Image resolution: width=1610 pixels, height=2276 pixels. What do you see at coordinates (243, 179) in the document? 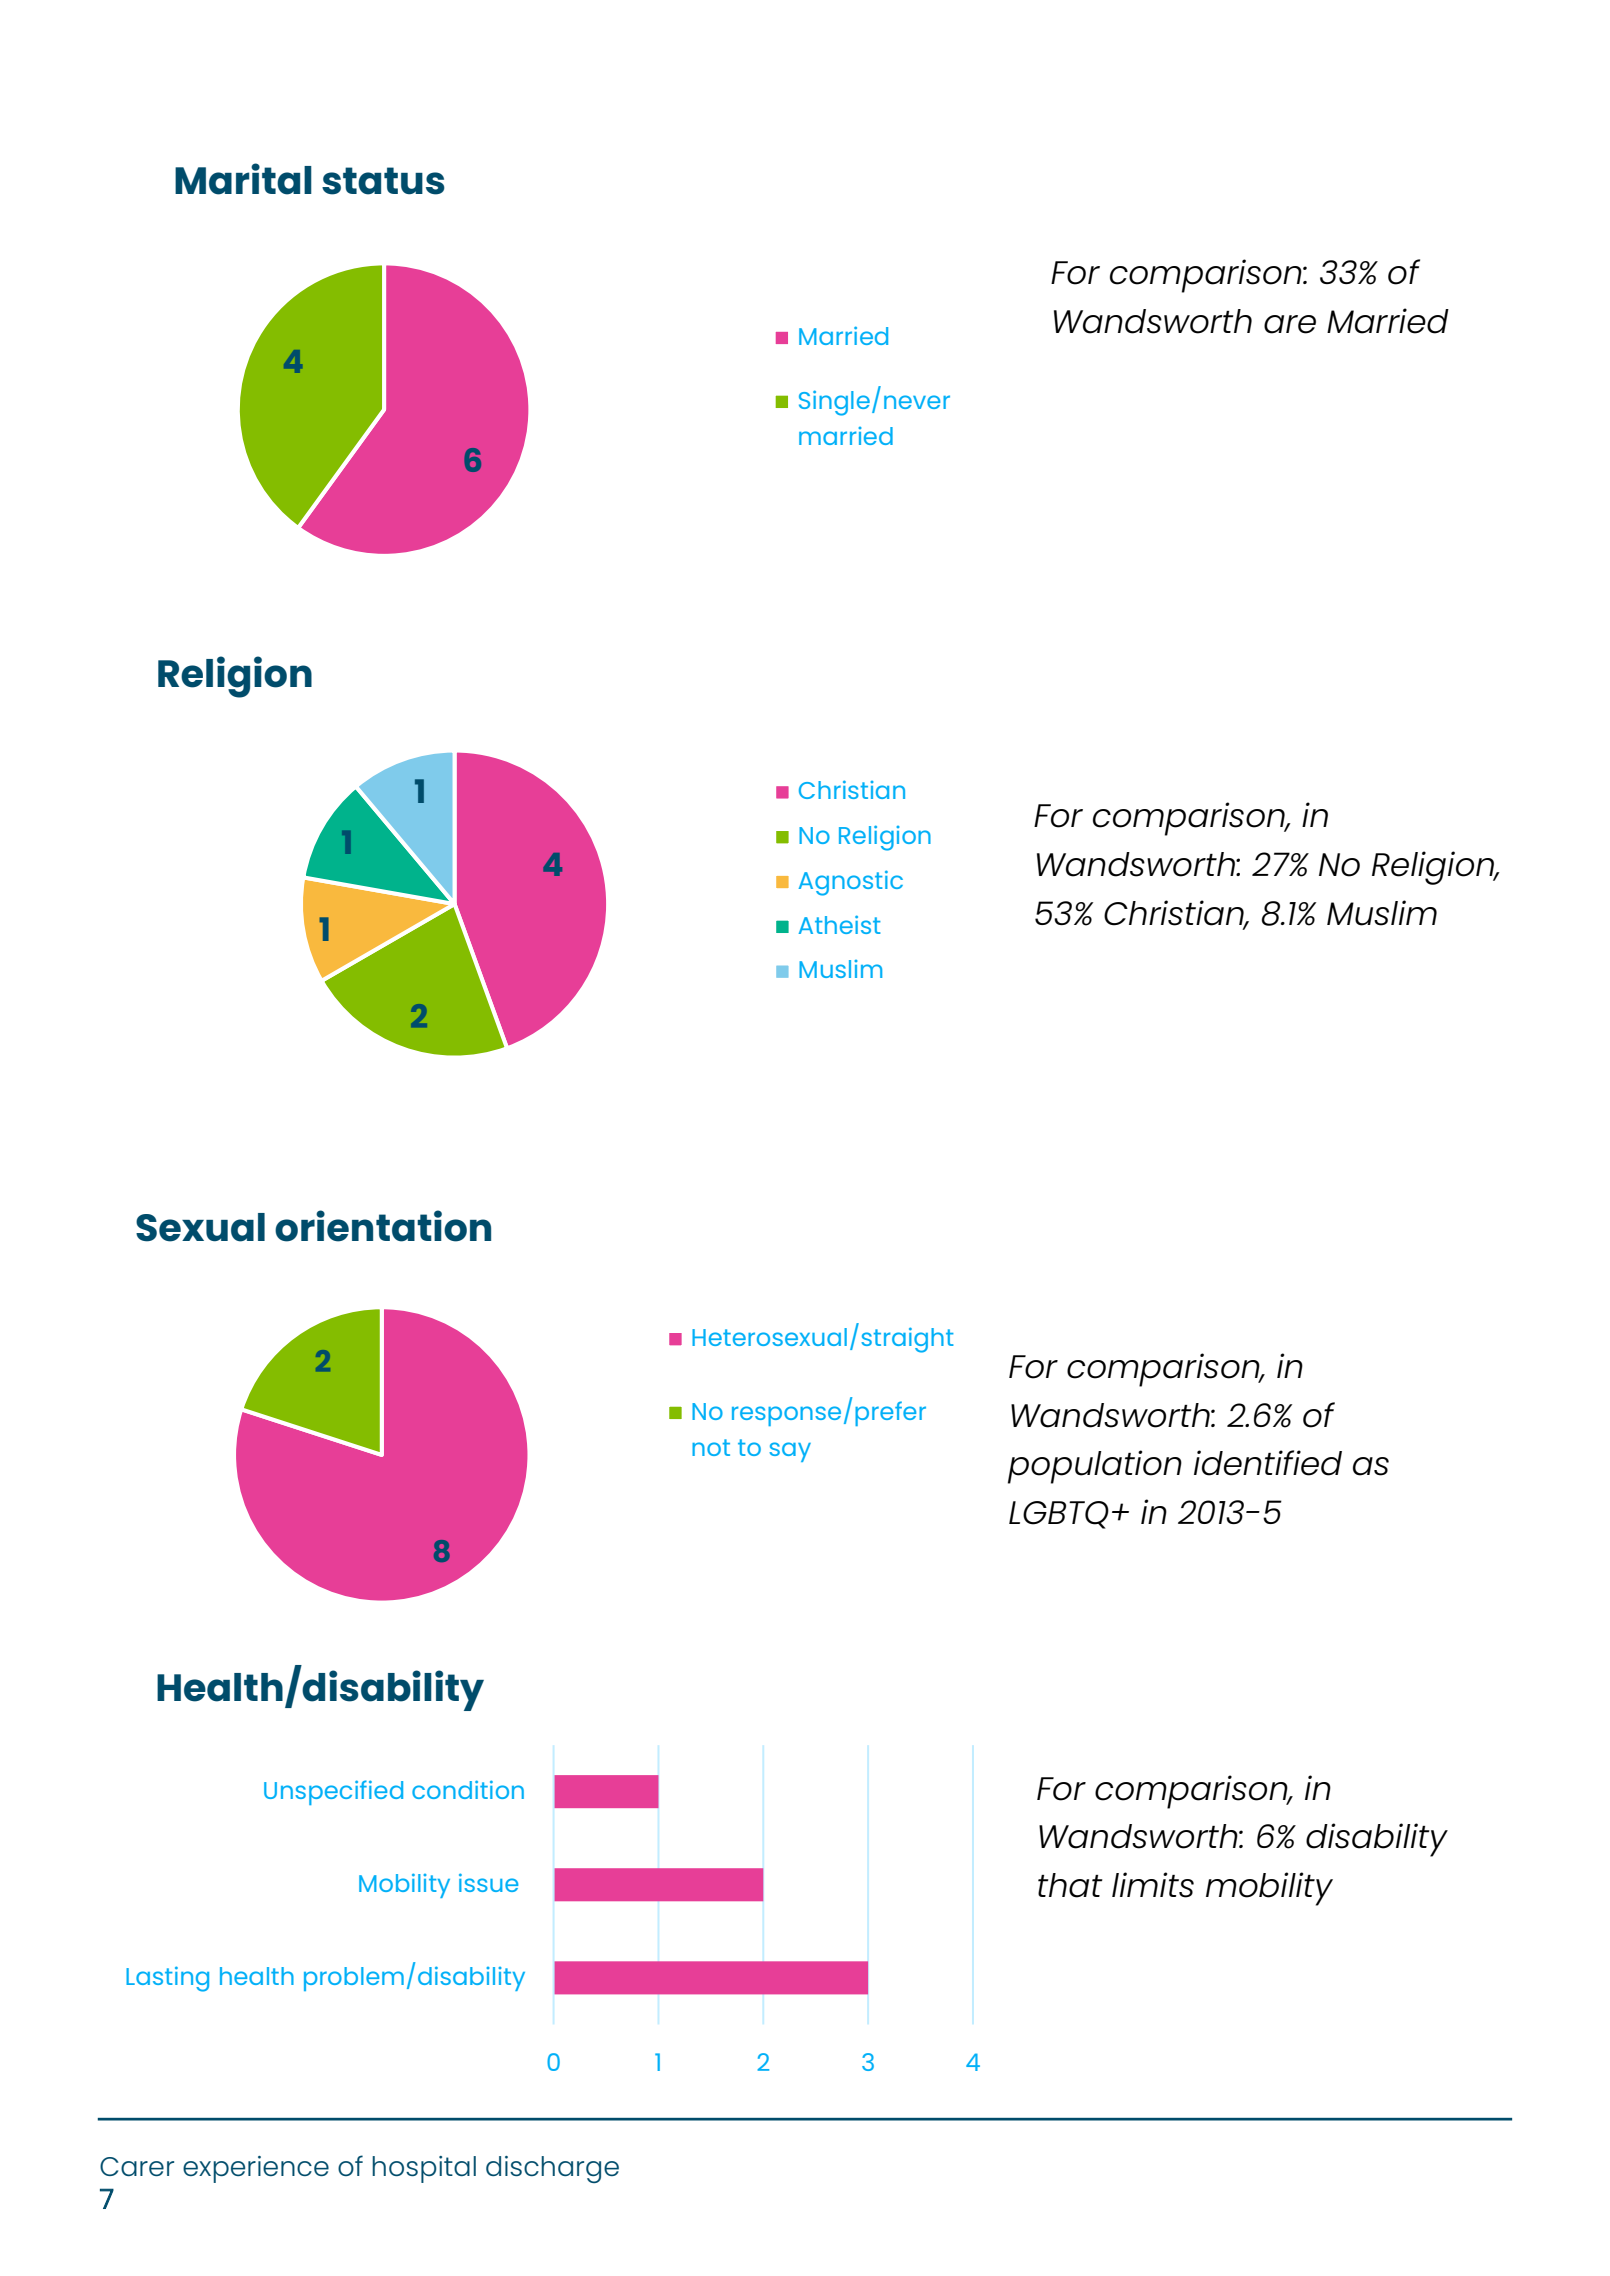
I see `Marital` at bounding box center [243, 179].
